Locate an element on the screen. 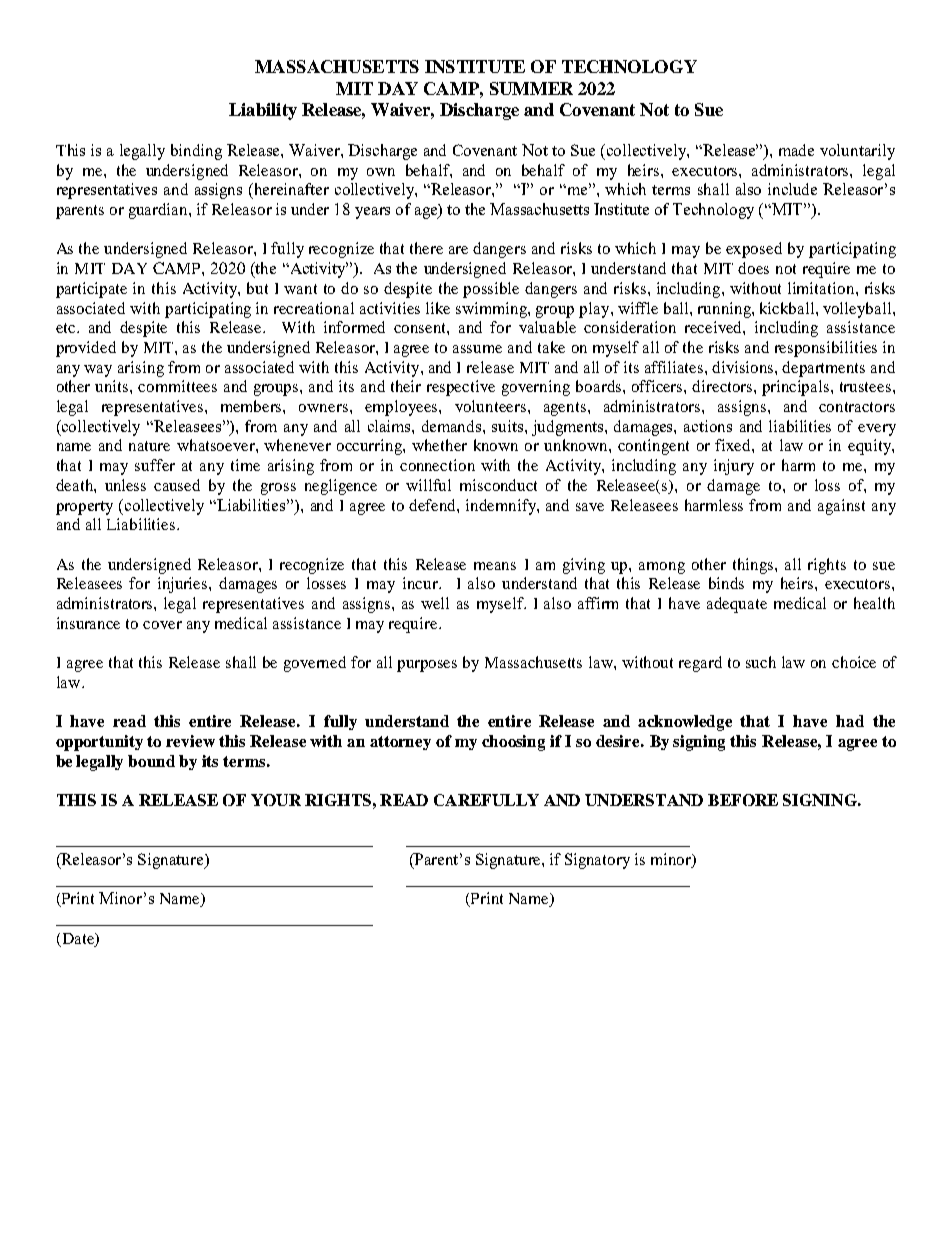 The image size is (952, 1233). choosing is located at coordinates (513, 743).
